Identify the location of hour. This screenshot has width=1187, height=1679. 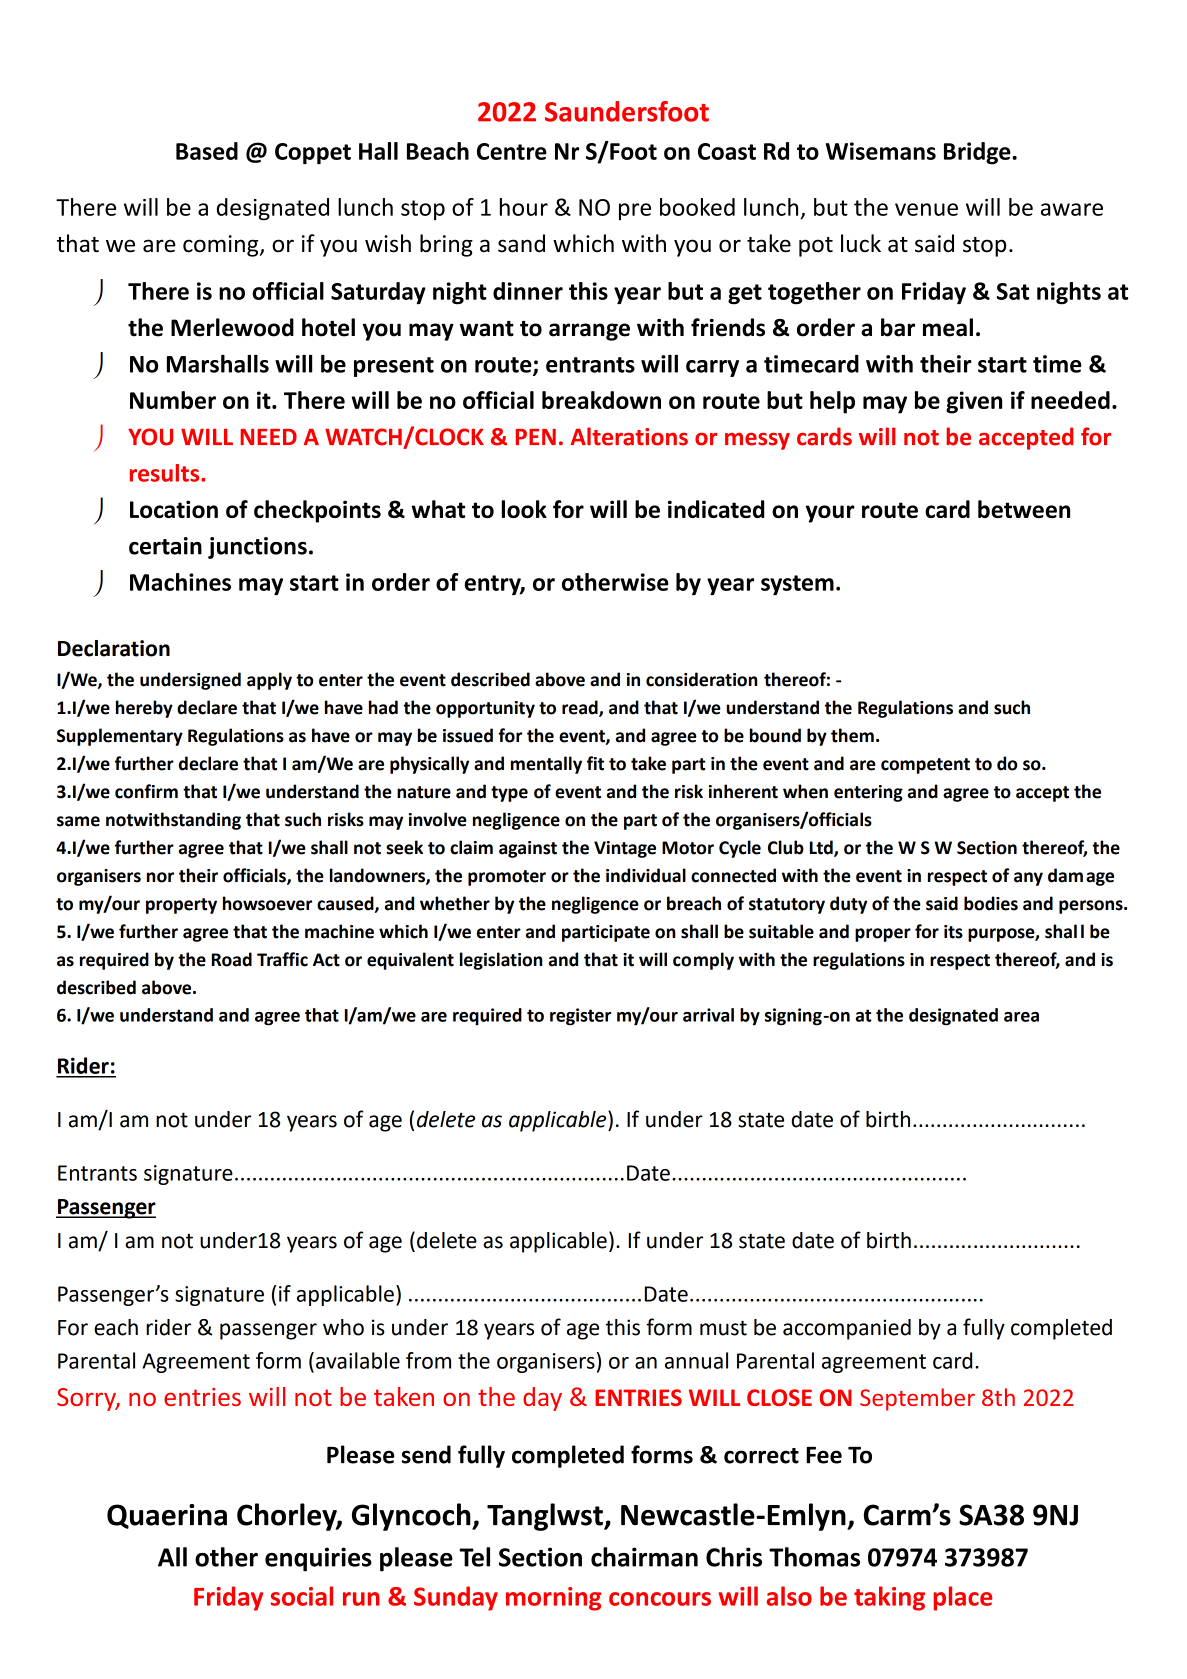
(524, 207).
